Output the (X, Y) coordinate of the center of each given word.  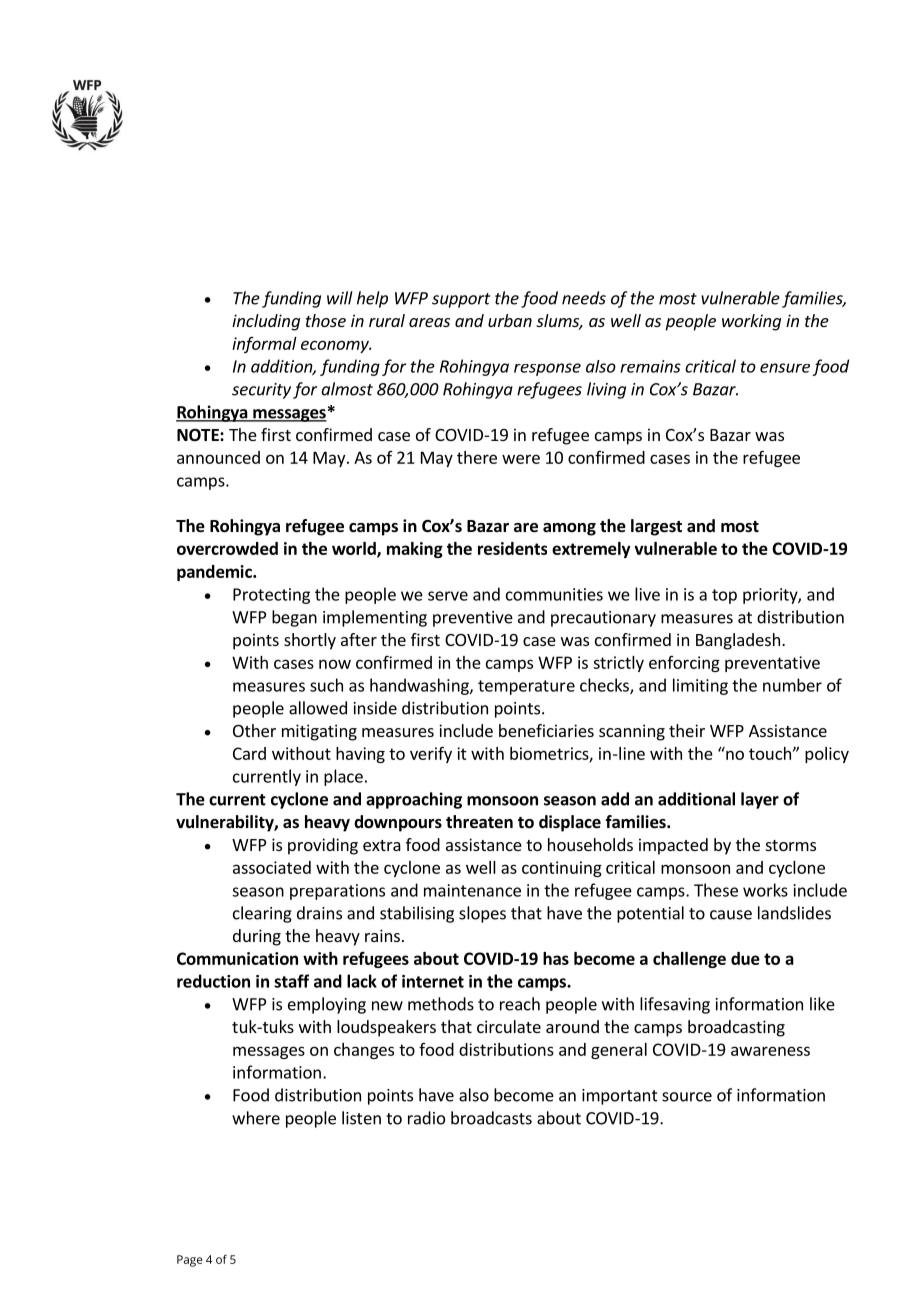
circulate (509, 1026)
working (751, 322)
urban (510, 320)
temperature (526, 687)
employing (327, 1005)
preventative (772, 664)
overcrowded (227, 548)
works (765, 890)
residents (512, 548)
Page (189, 1261)
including (266, 322)
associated (272, 867)
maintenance (472, 890)
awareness (770, 1051)
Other (254, 730)
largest (656, 527)
